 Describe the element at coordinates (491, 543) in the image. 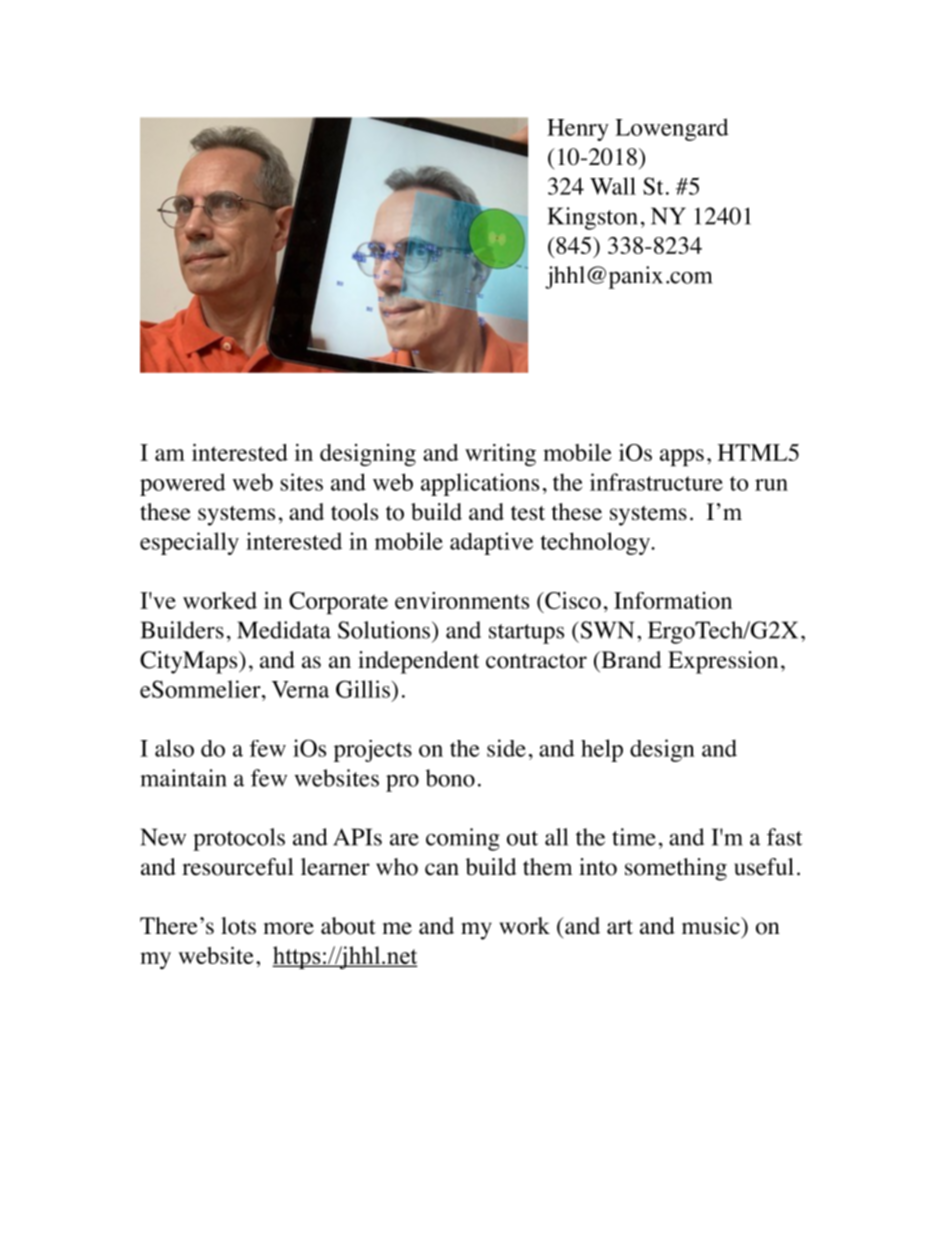

I see `adaptive` at that location.
